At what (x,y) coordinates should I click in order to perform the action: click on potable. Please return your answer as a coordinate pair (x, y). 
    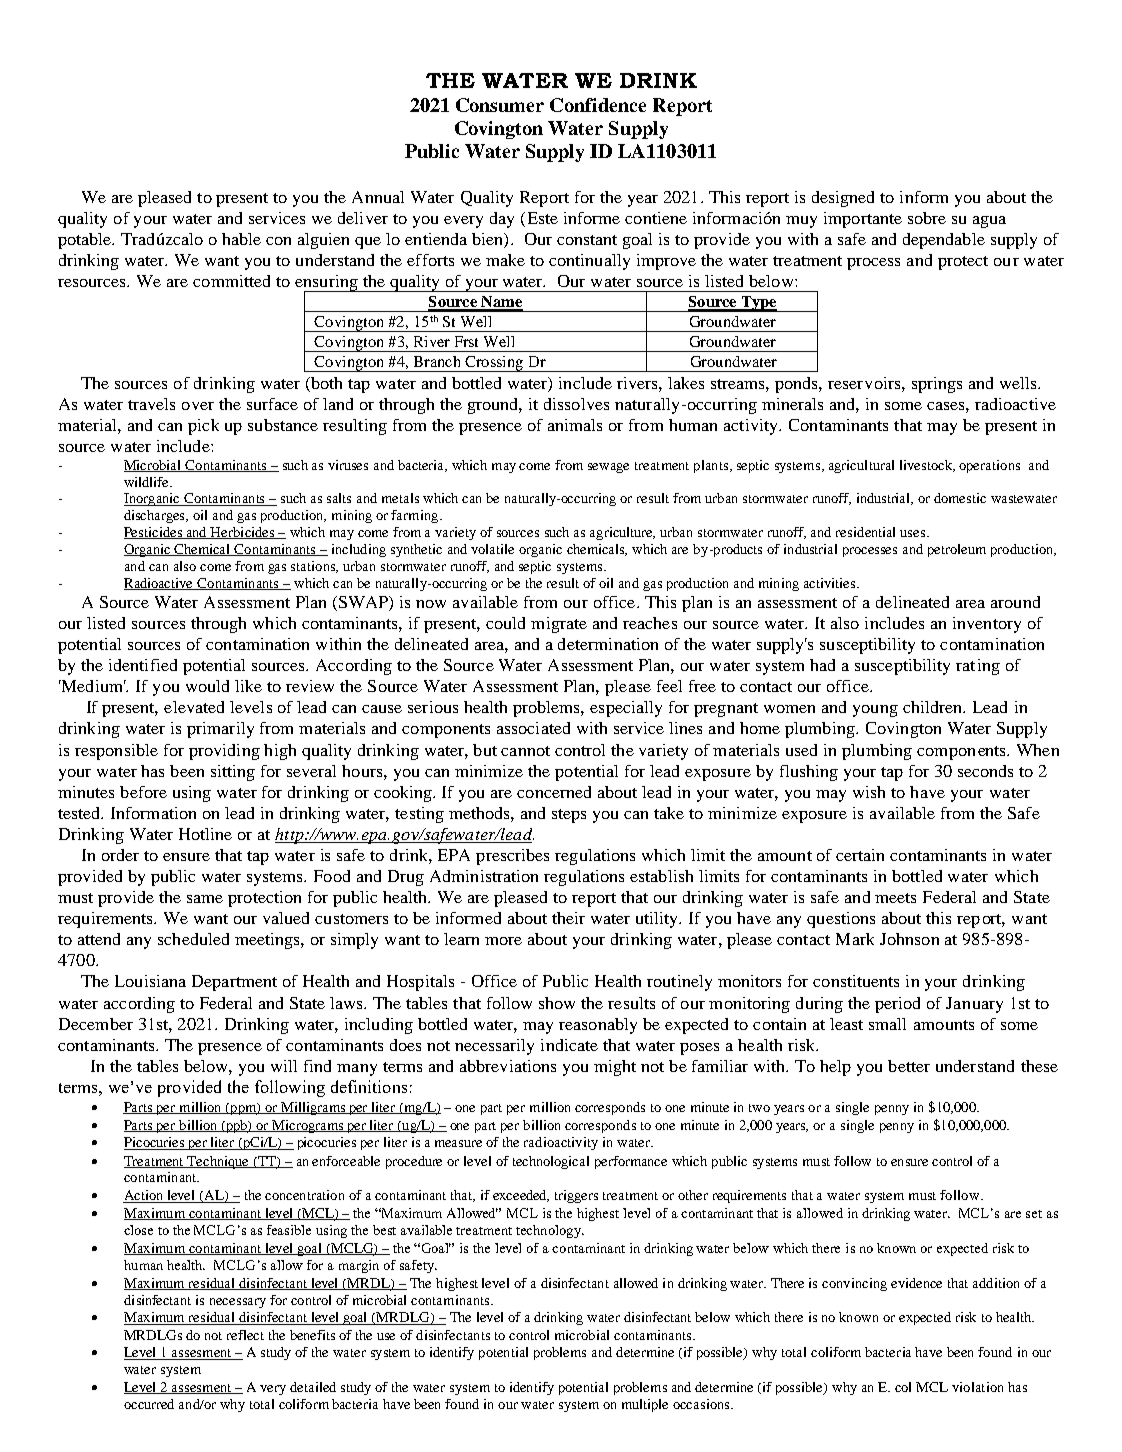
    Looking at the image, I should click on (86, 241).
